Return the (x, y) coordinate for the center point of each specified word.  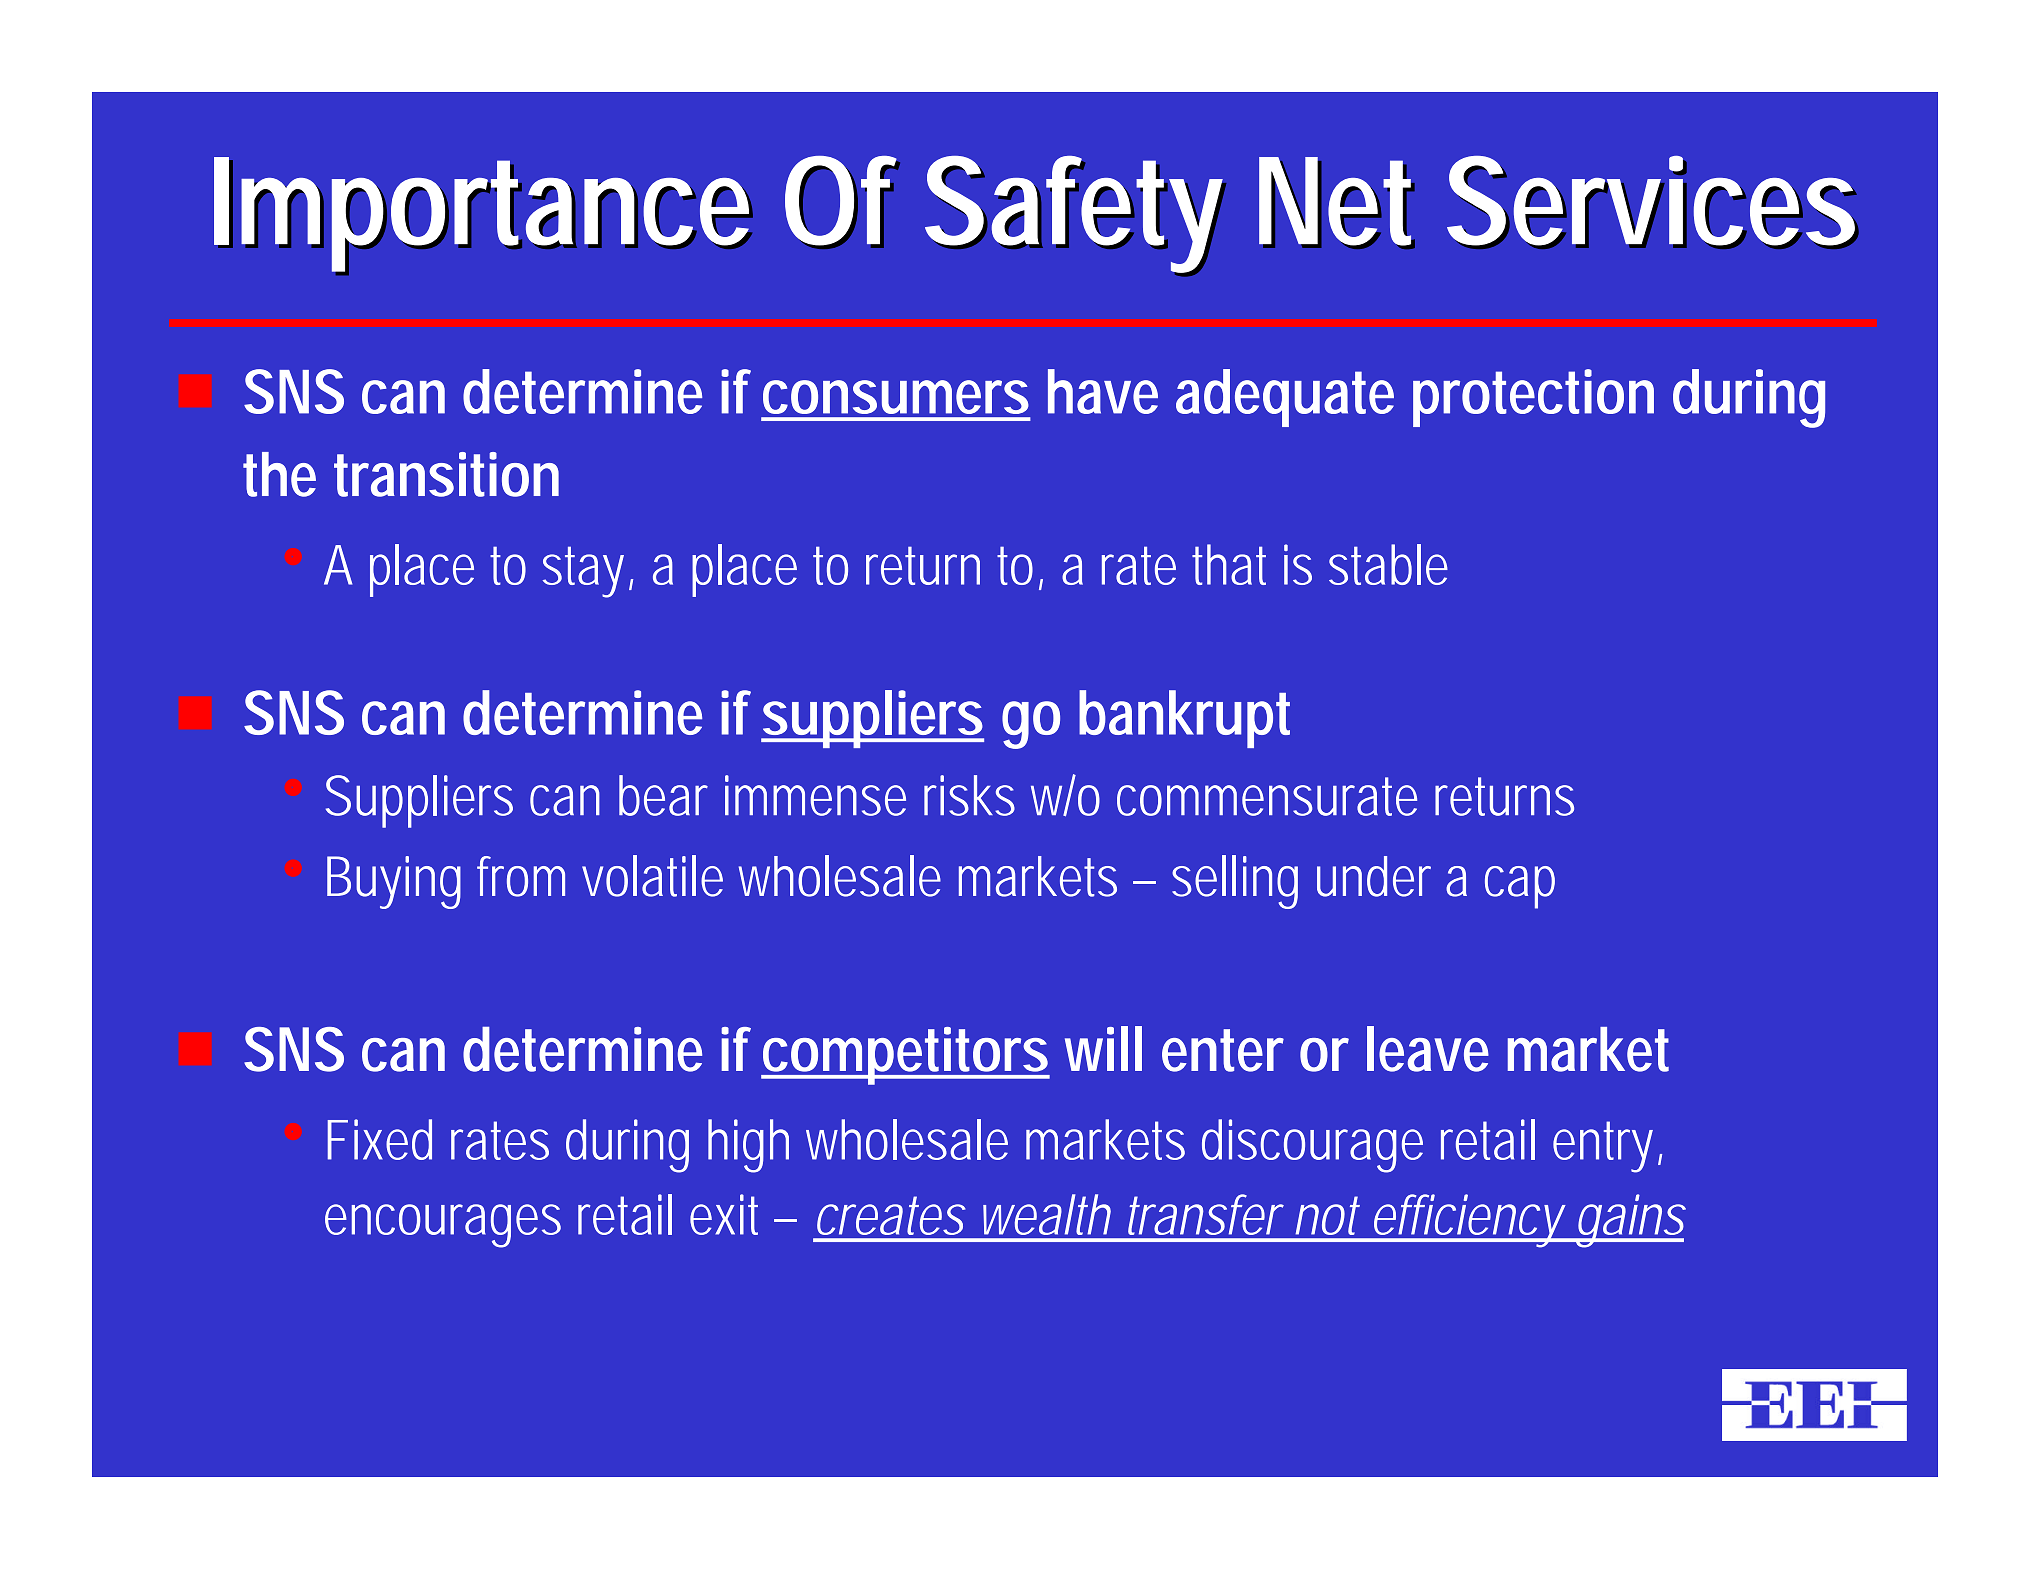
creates (891, 1215)
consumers (896, 397)
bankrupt (1184, 719)
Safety (1076, 217)
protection (1533, 398)
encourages (443, 1226)
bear (663, 795)
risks (969, 795)
